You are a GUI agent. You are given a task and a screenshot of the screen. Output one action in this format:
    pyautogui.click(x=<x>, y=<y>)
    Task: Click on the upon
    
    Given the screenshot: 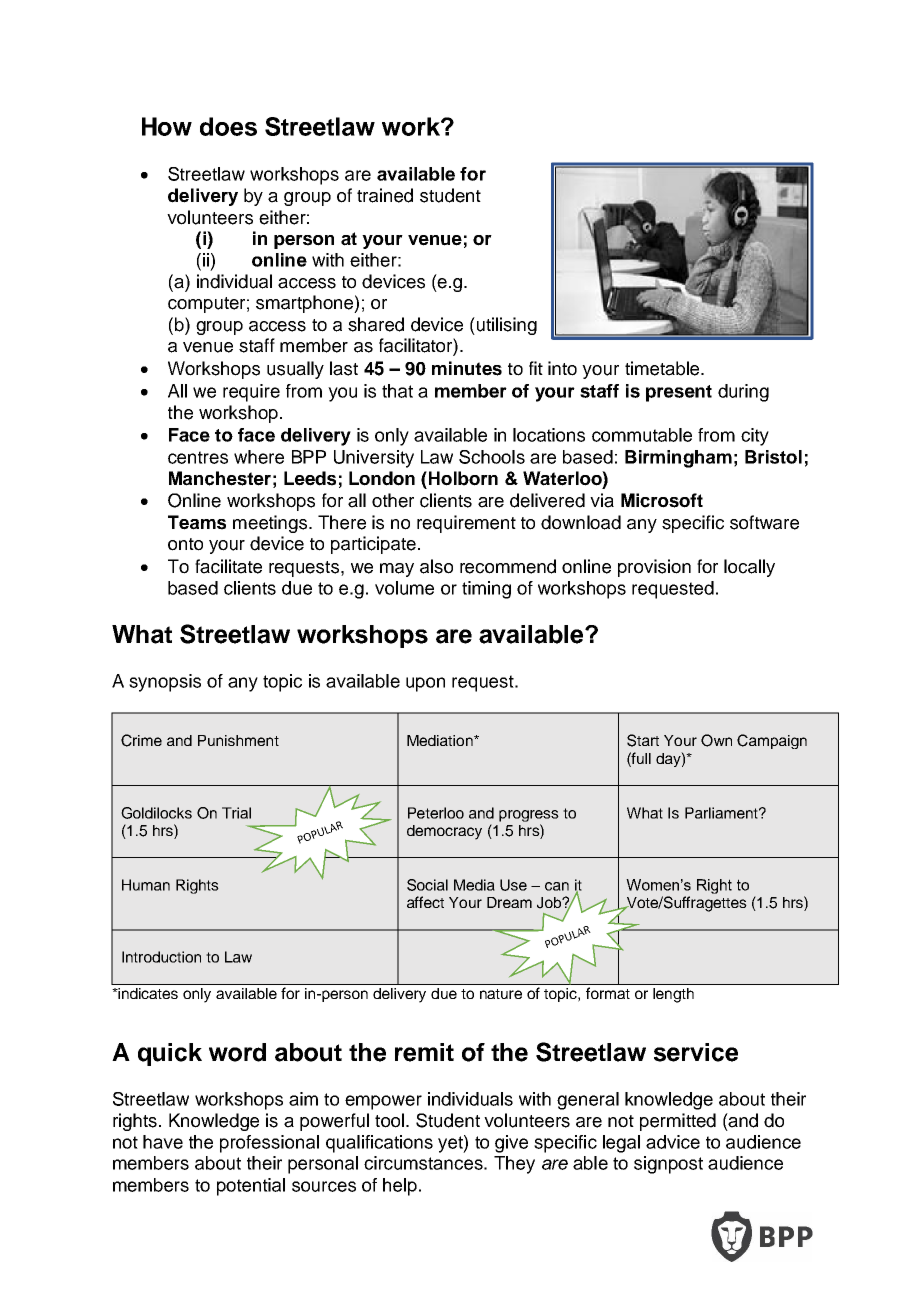 What is the action you would take?
    pyautogui.click(x=425, y=684)
